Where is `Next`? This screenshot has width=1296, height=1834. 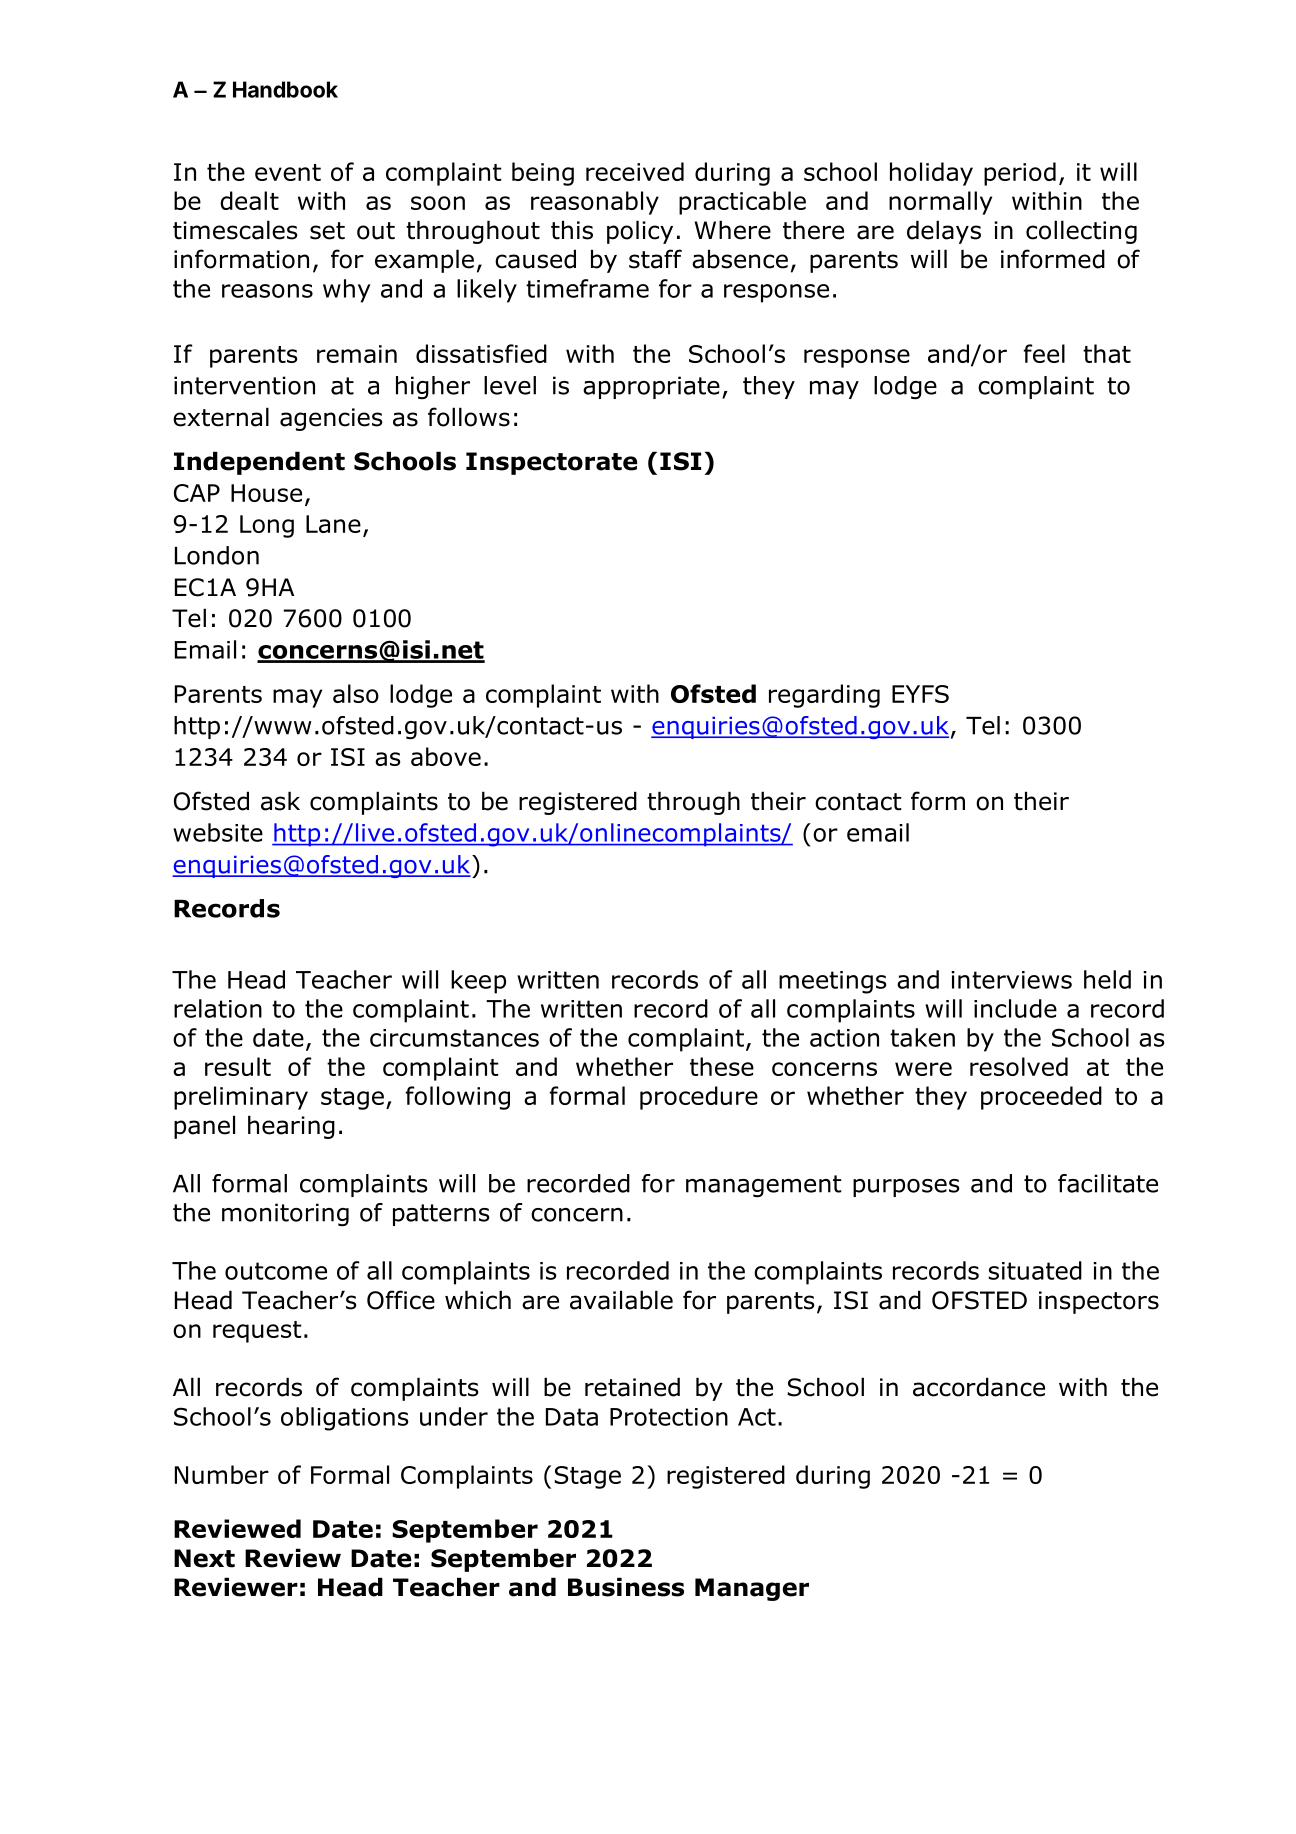 Next is located at coordinates (204, 1558).
